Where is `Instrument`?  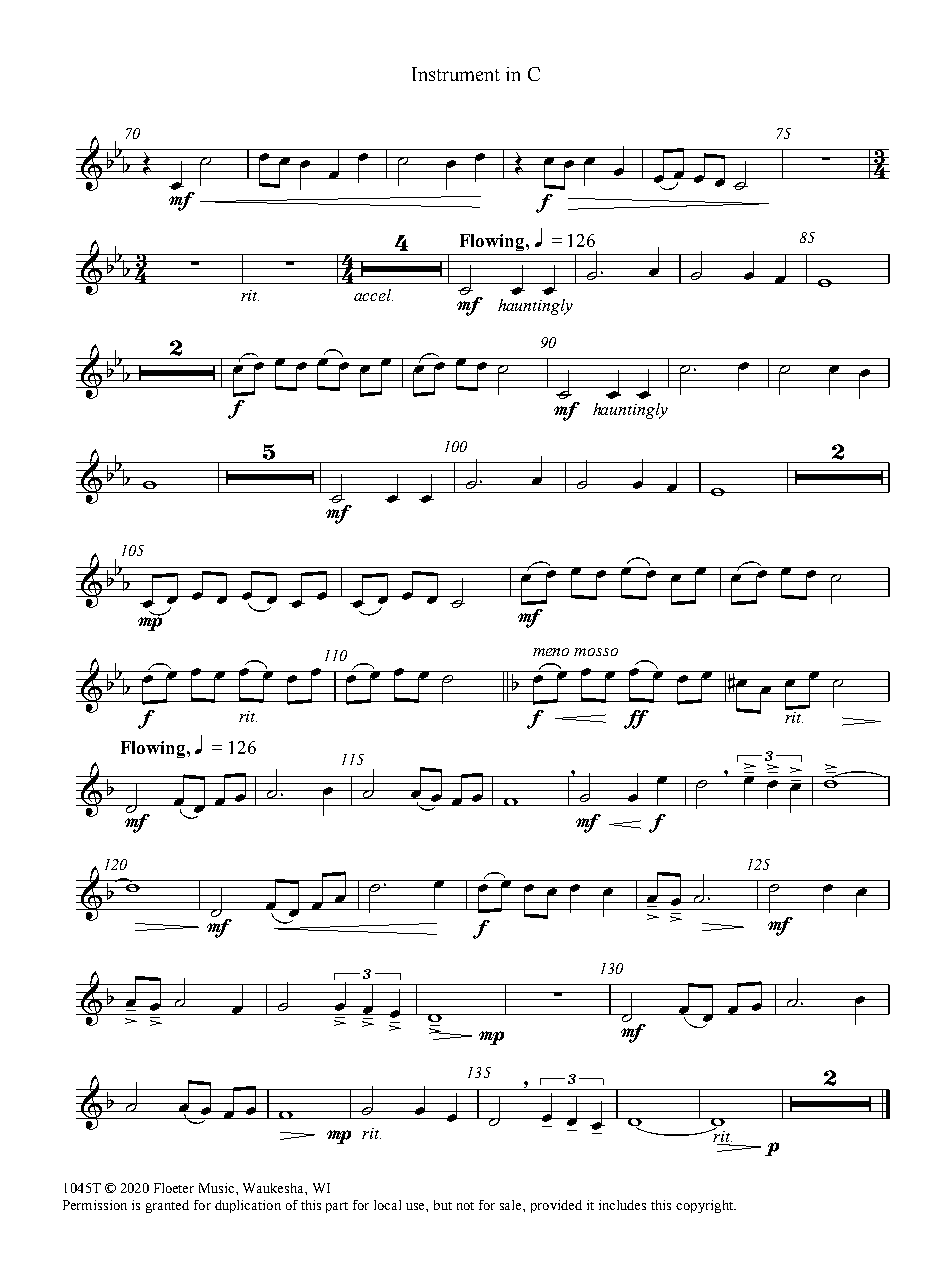
Instrument is located at coordinates (456, 74).
